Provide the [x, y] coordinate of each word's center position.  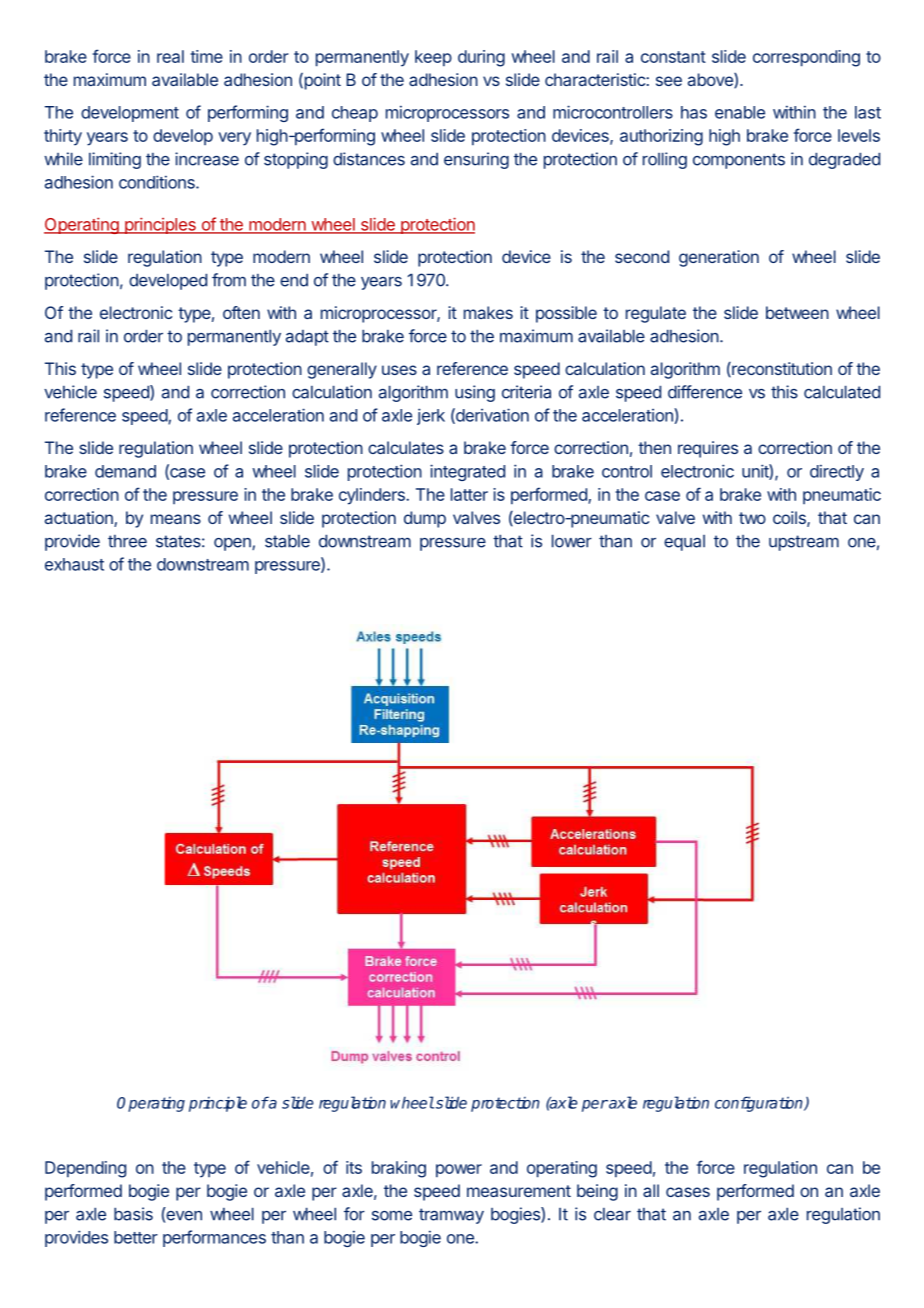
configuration [760, 1104]
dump [425, 519]
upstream [804, 543]
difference [705, 392]
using [475, 393]
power [459, 1171]
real [170, 56]
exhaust [74, 564]
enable [740, 112]
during [481, 58]
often [241, 312]
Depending [85, 1169]
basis [133, 1214]
